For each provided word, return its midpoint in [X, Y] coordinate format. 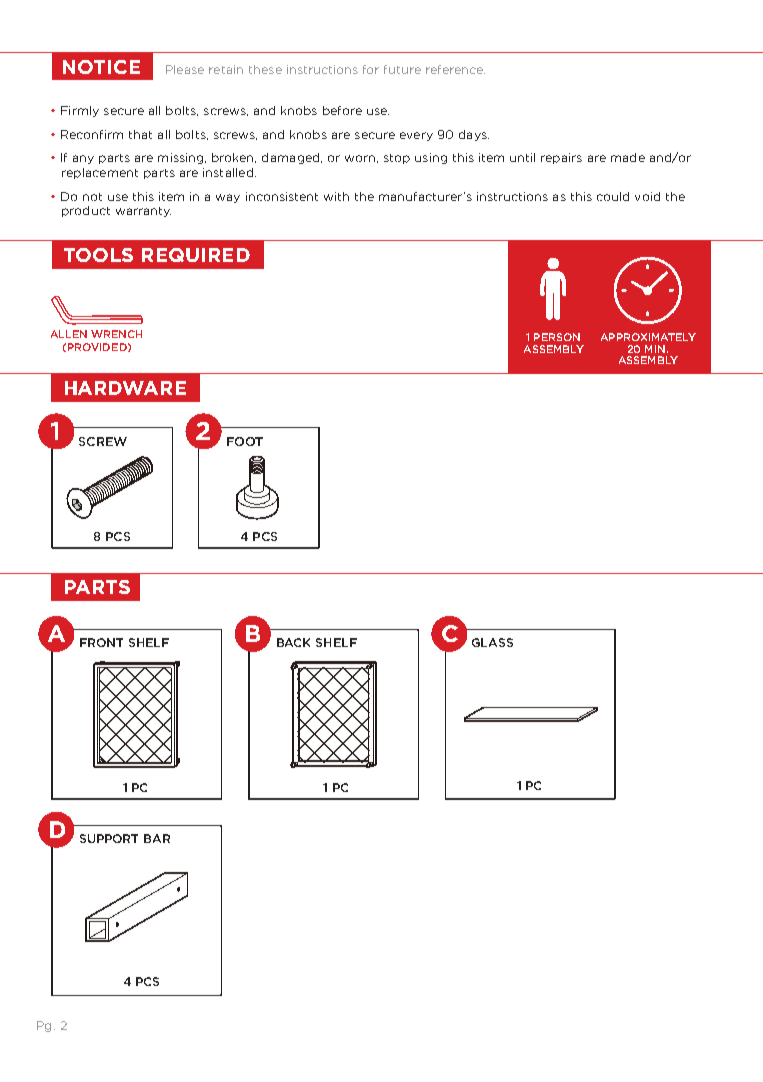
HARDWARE [125, 388]
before [342, 110]
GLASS [492, 642]
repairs [561, 158]
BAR [157, 838]
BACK [293, 642]
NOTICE [101, 67]
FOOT [245, 441]
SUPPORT [109, 838]
